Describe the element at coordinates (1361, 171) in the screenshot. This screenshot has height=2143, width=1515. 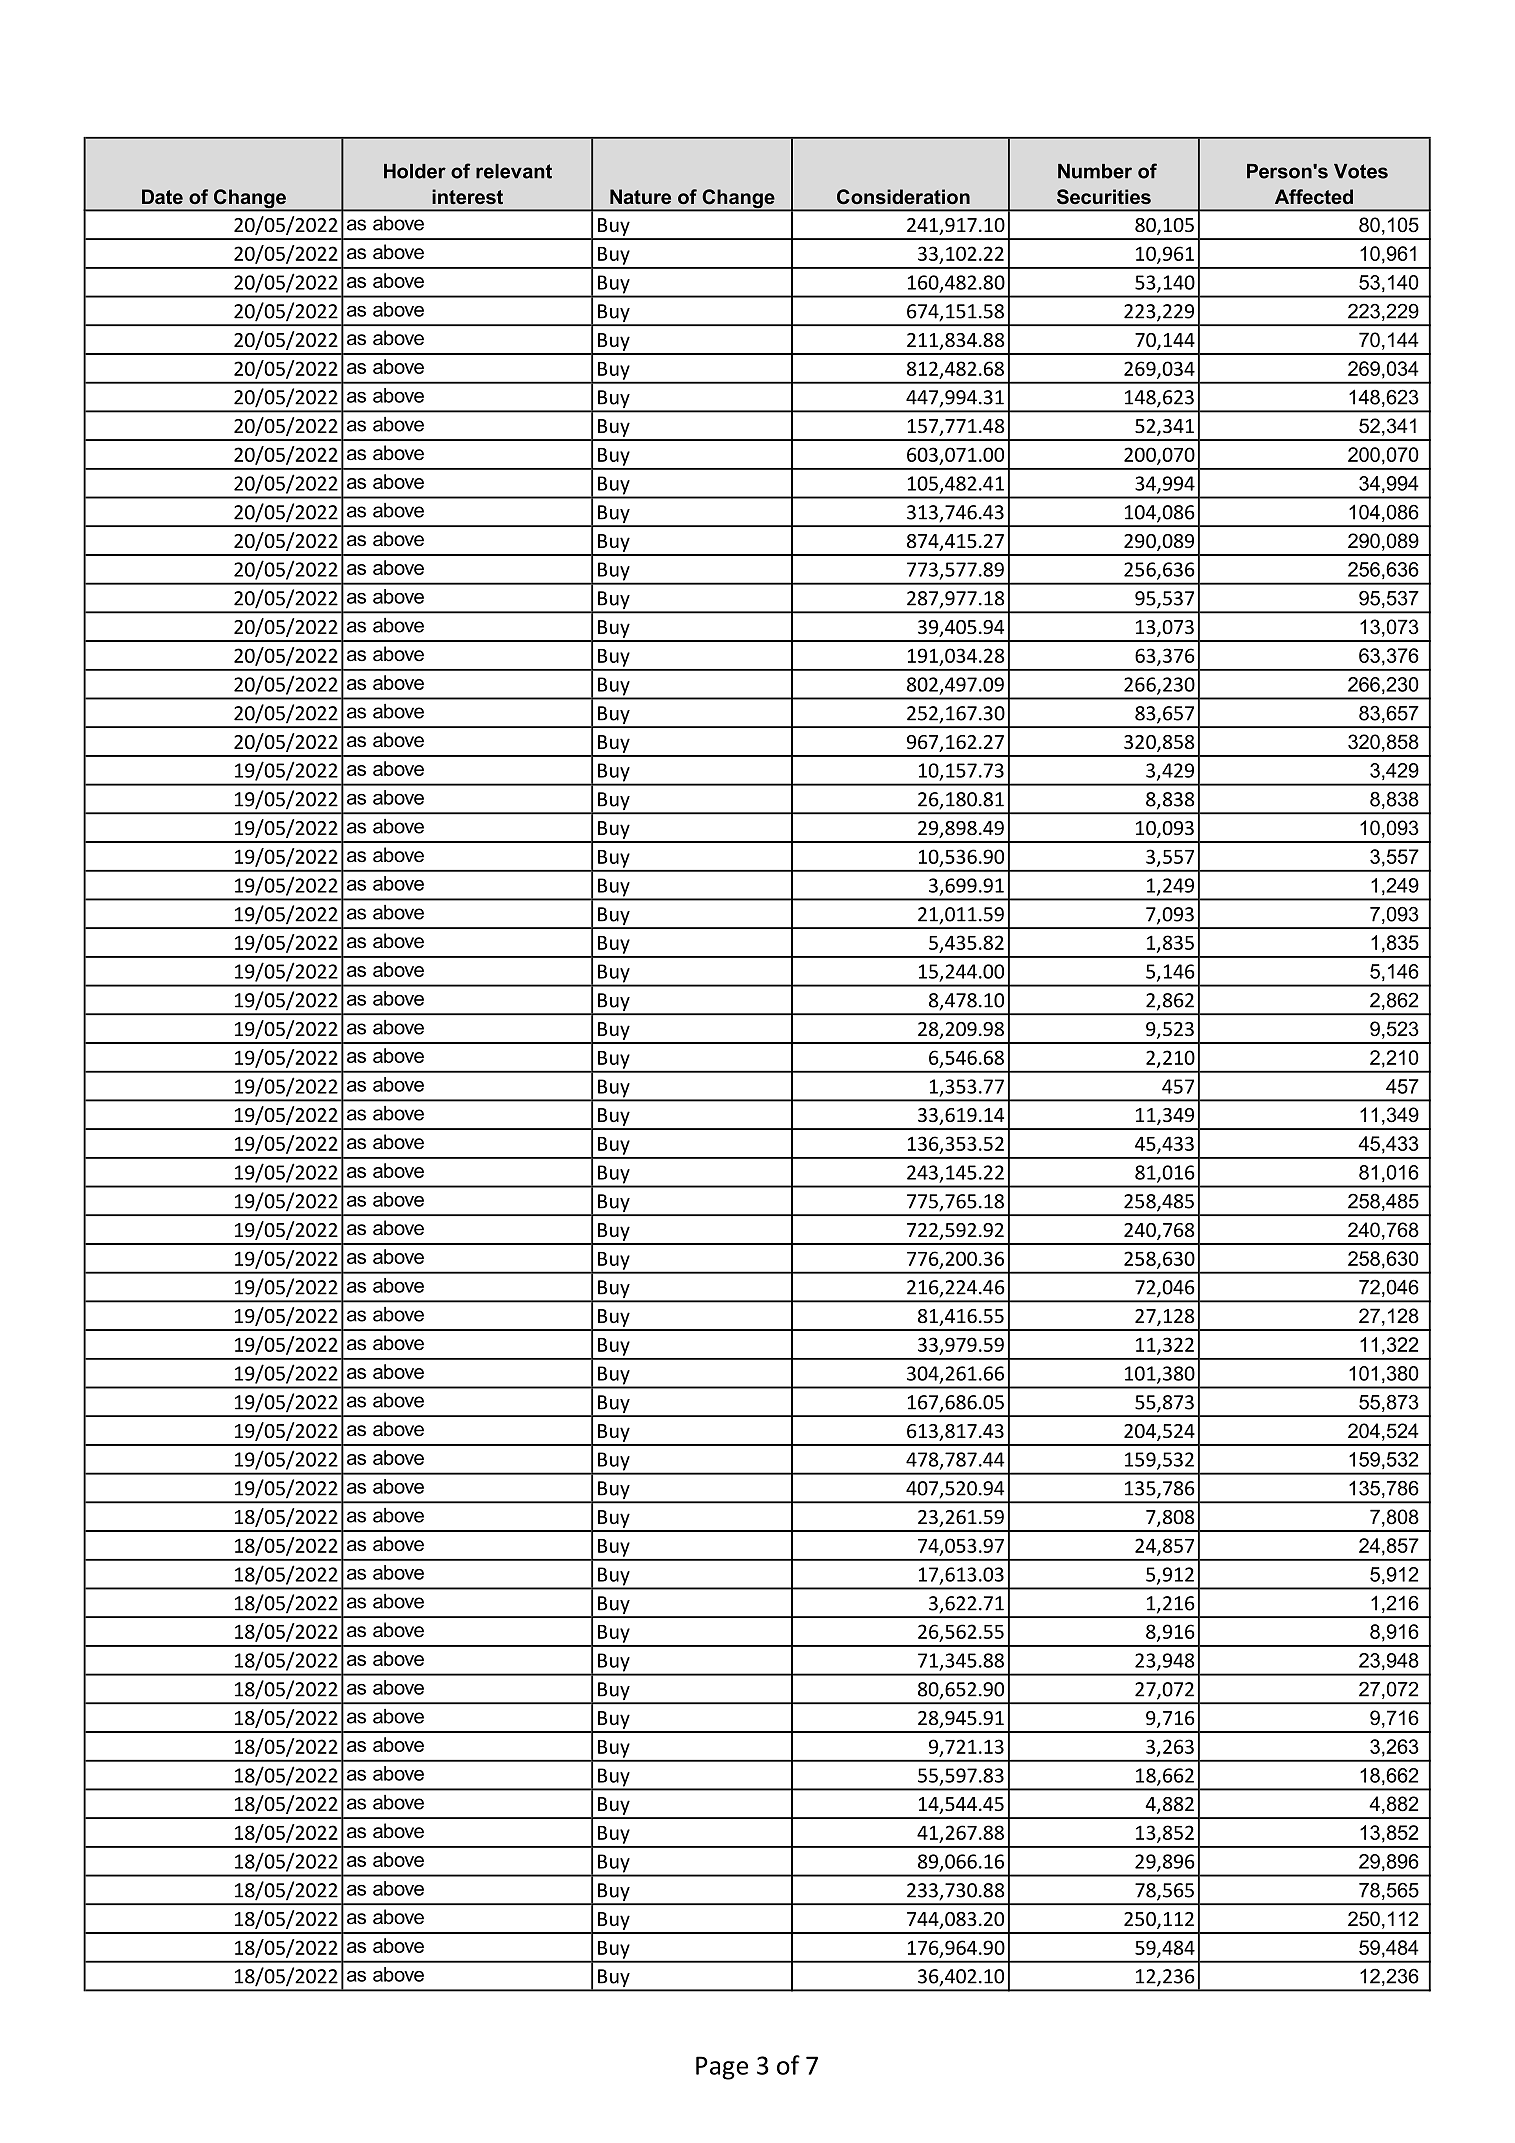
I see `Votes` at that location.
